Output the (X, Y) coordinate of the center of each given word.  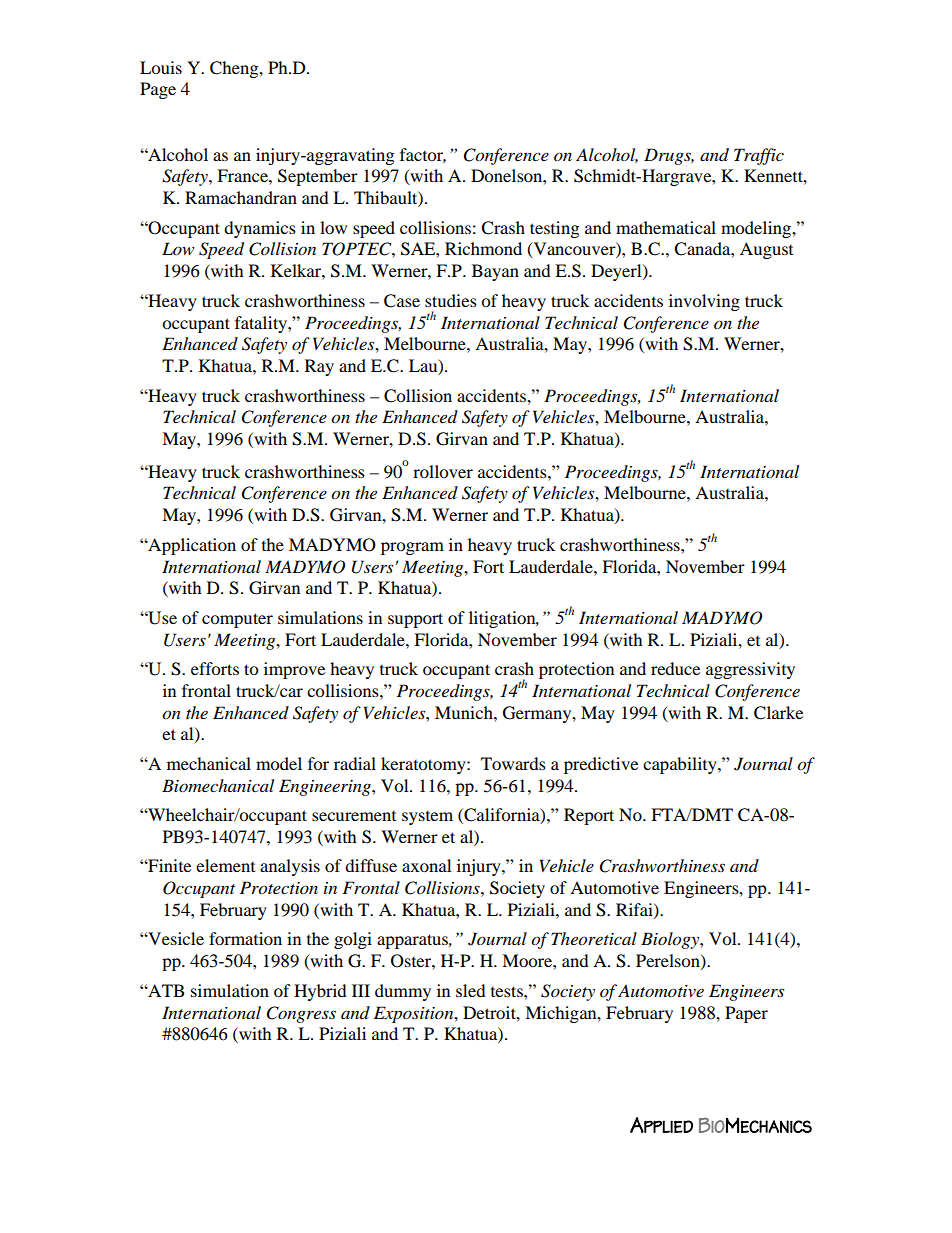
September (318, 177)
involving (704, 302)
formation (245, 938)
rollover (443, 471)
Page (158, 90)
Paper (746, 1014)
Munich (465, 712)
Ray (319, 367)
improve (294, 670)
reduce (675, 668)
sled (471, 990)
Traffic (759, 156)
